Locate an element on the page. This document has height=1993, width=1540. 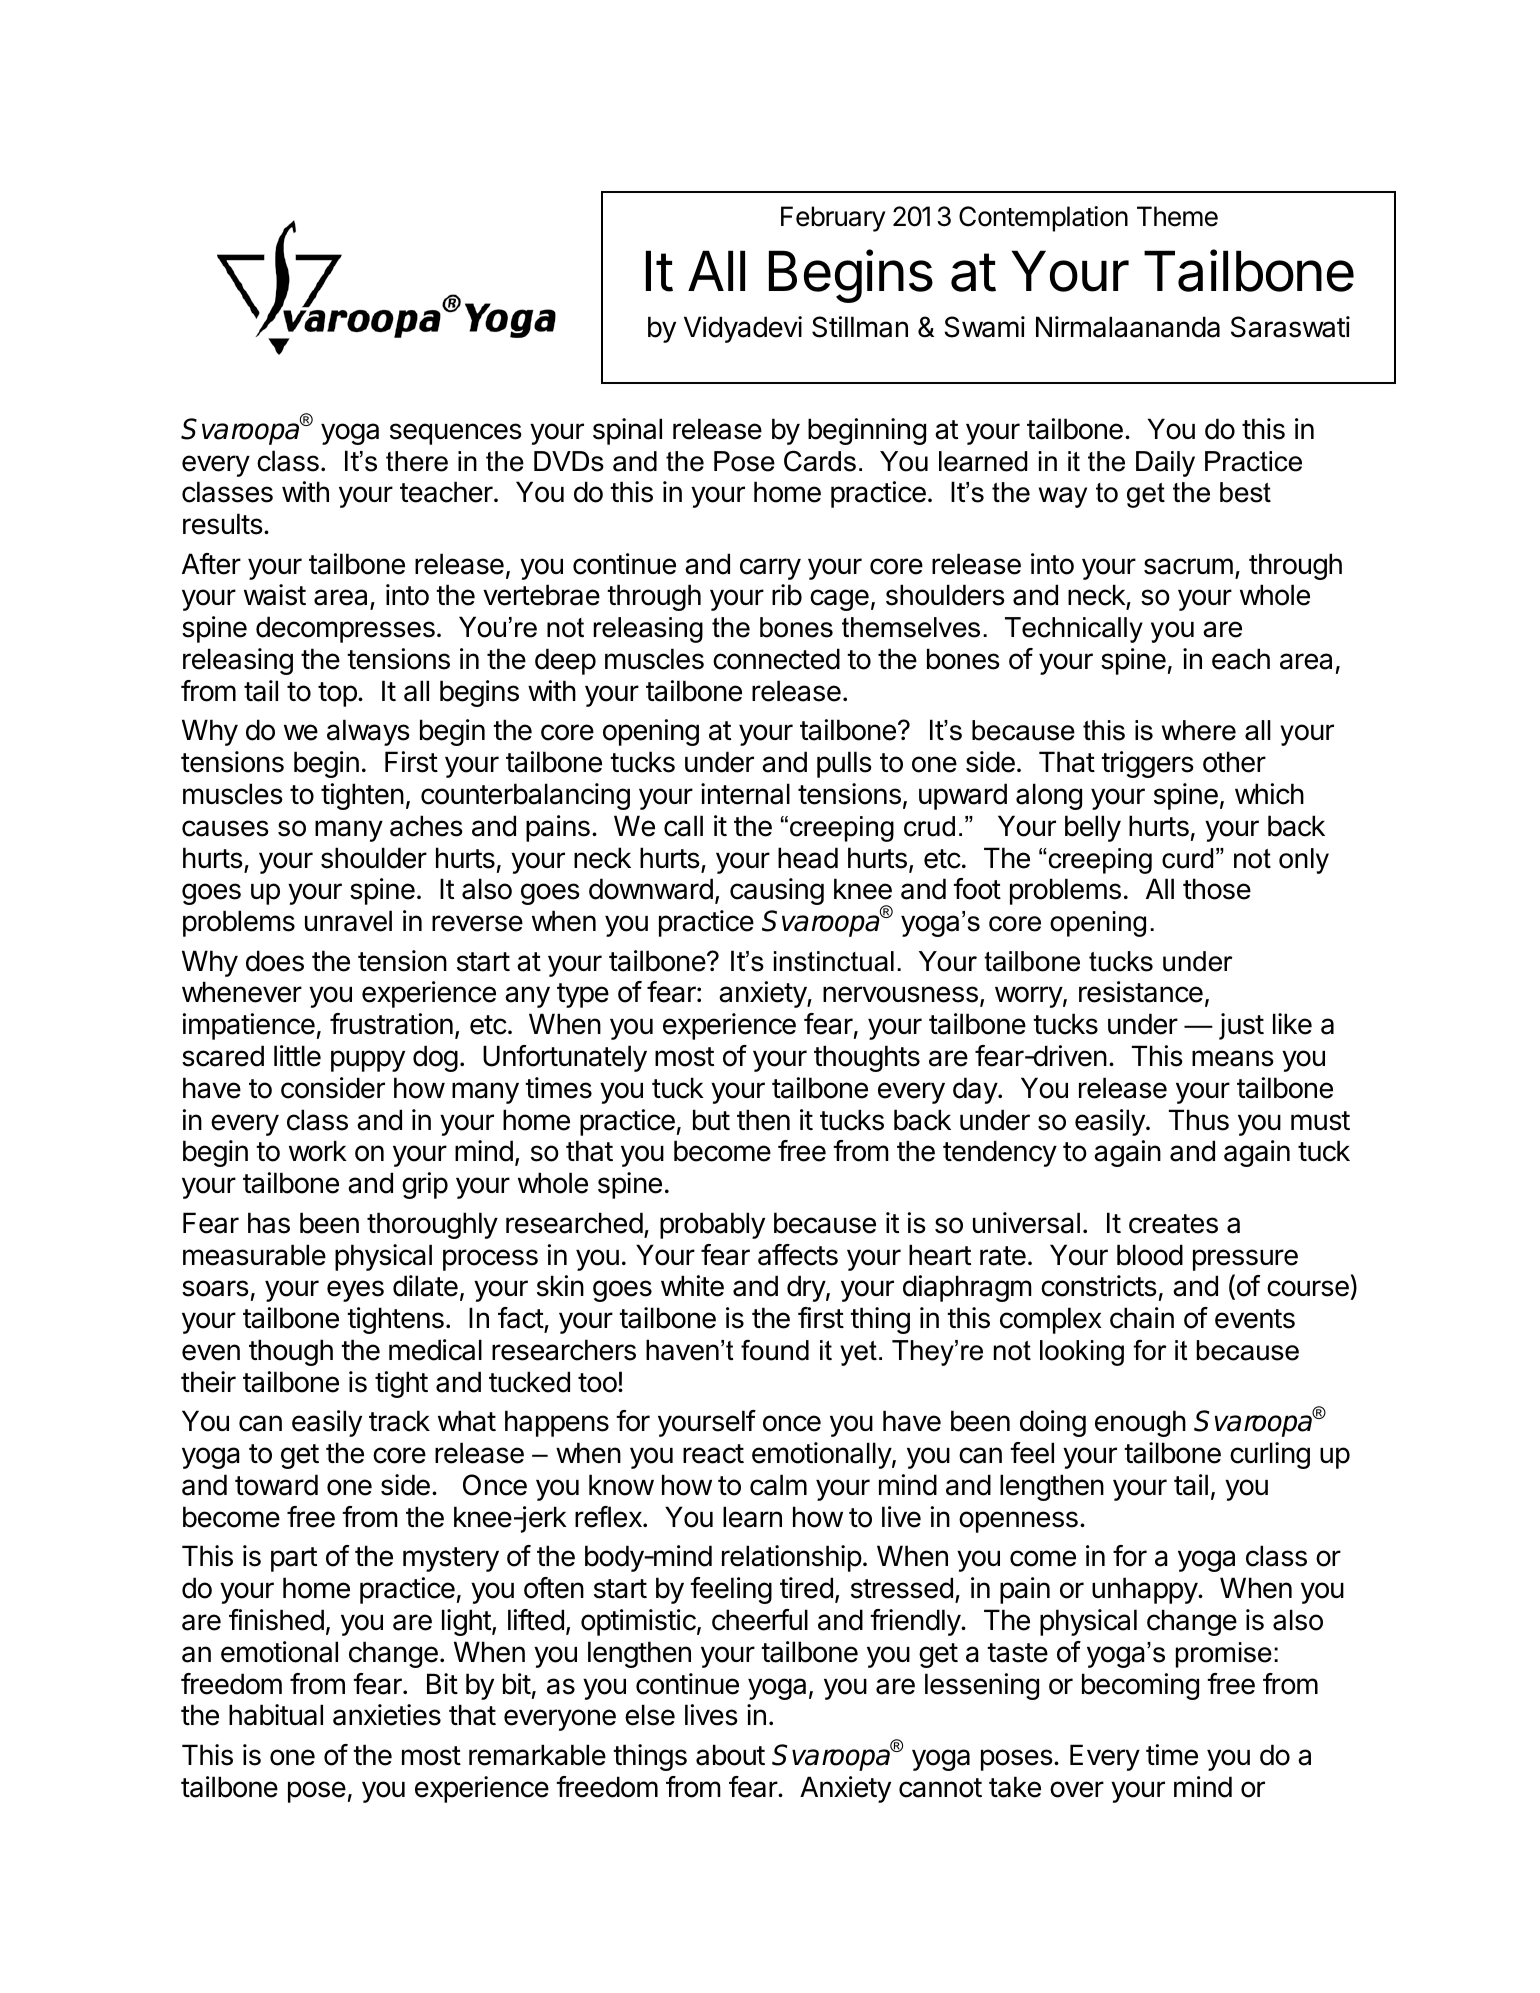
February is located at coordinates (833, 219).
